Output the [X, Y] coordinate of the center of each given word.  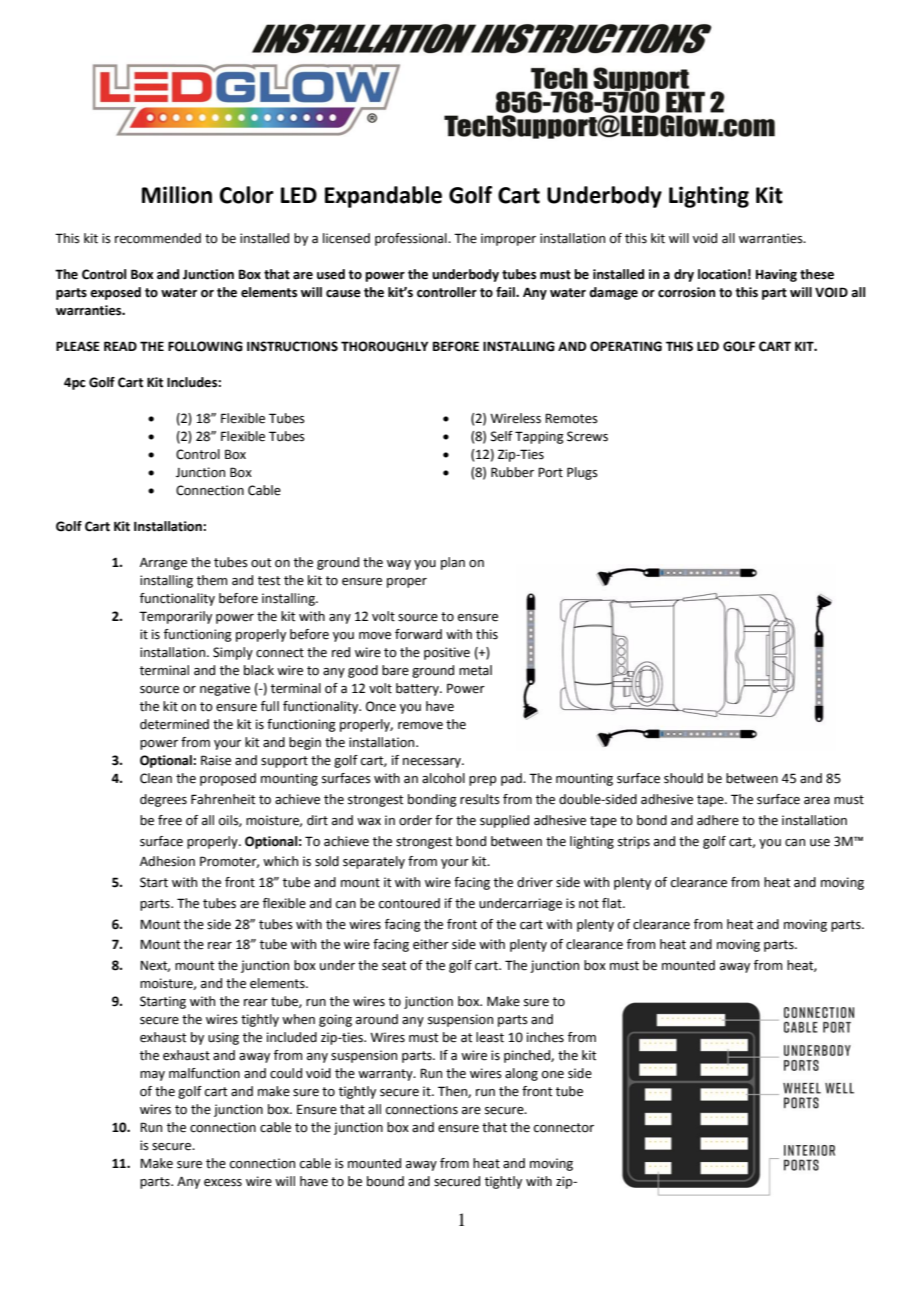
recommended [158, 238]
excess [223, 1183]
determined [174, 724]
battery [418, 689]
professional [412, 239]
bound [385, 1181]
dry [684, 275]
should [683, 778]
